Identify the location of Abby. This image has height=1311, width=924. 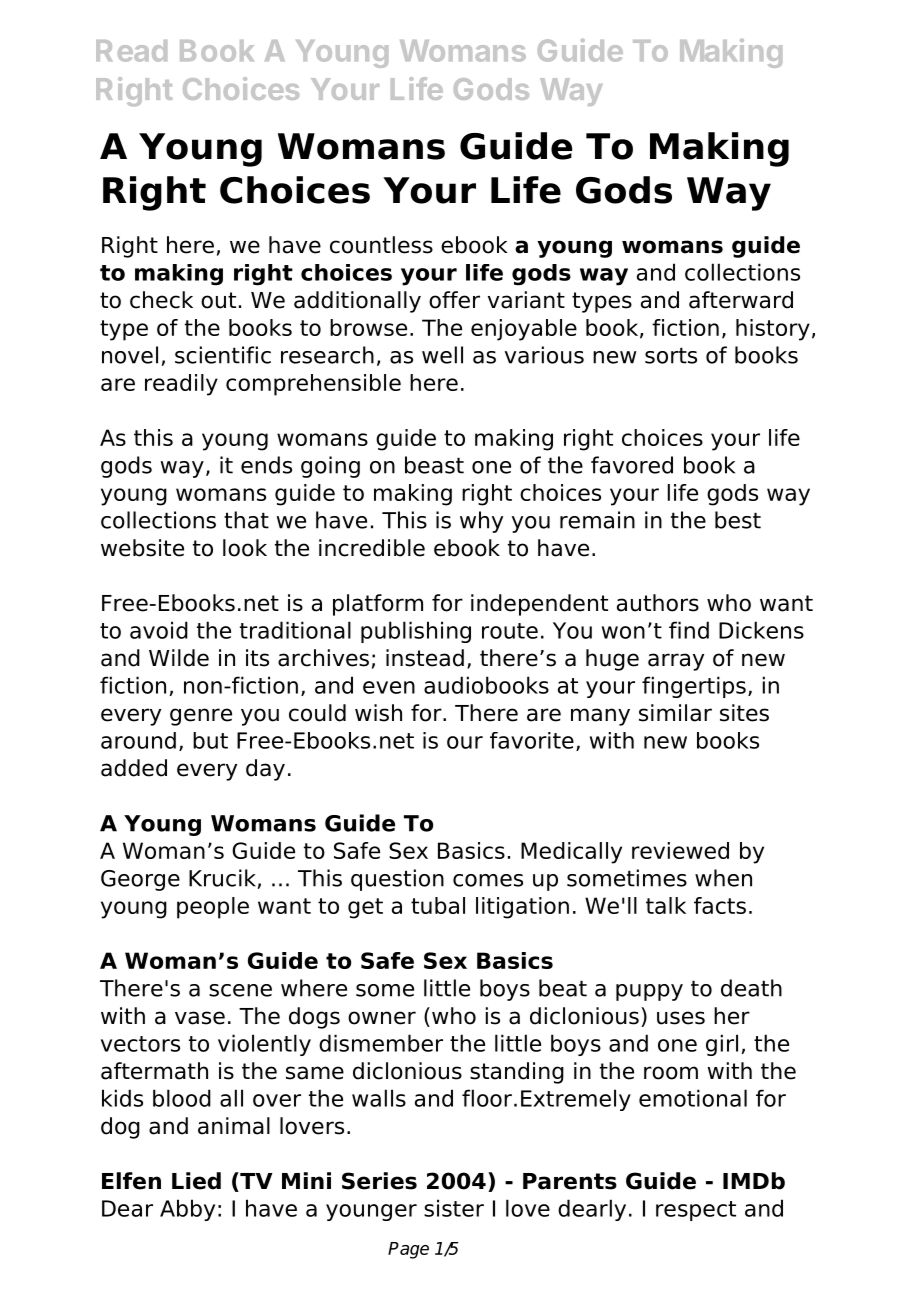
(187, 1210).
